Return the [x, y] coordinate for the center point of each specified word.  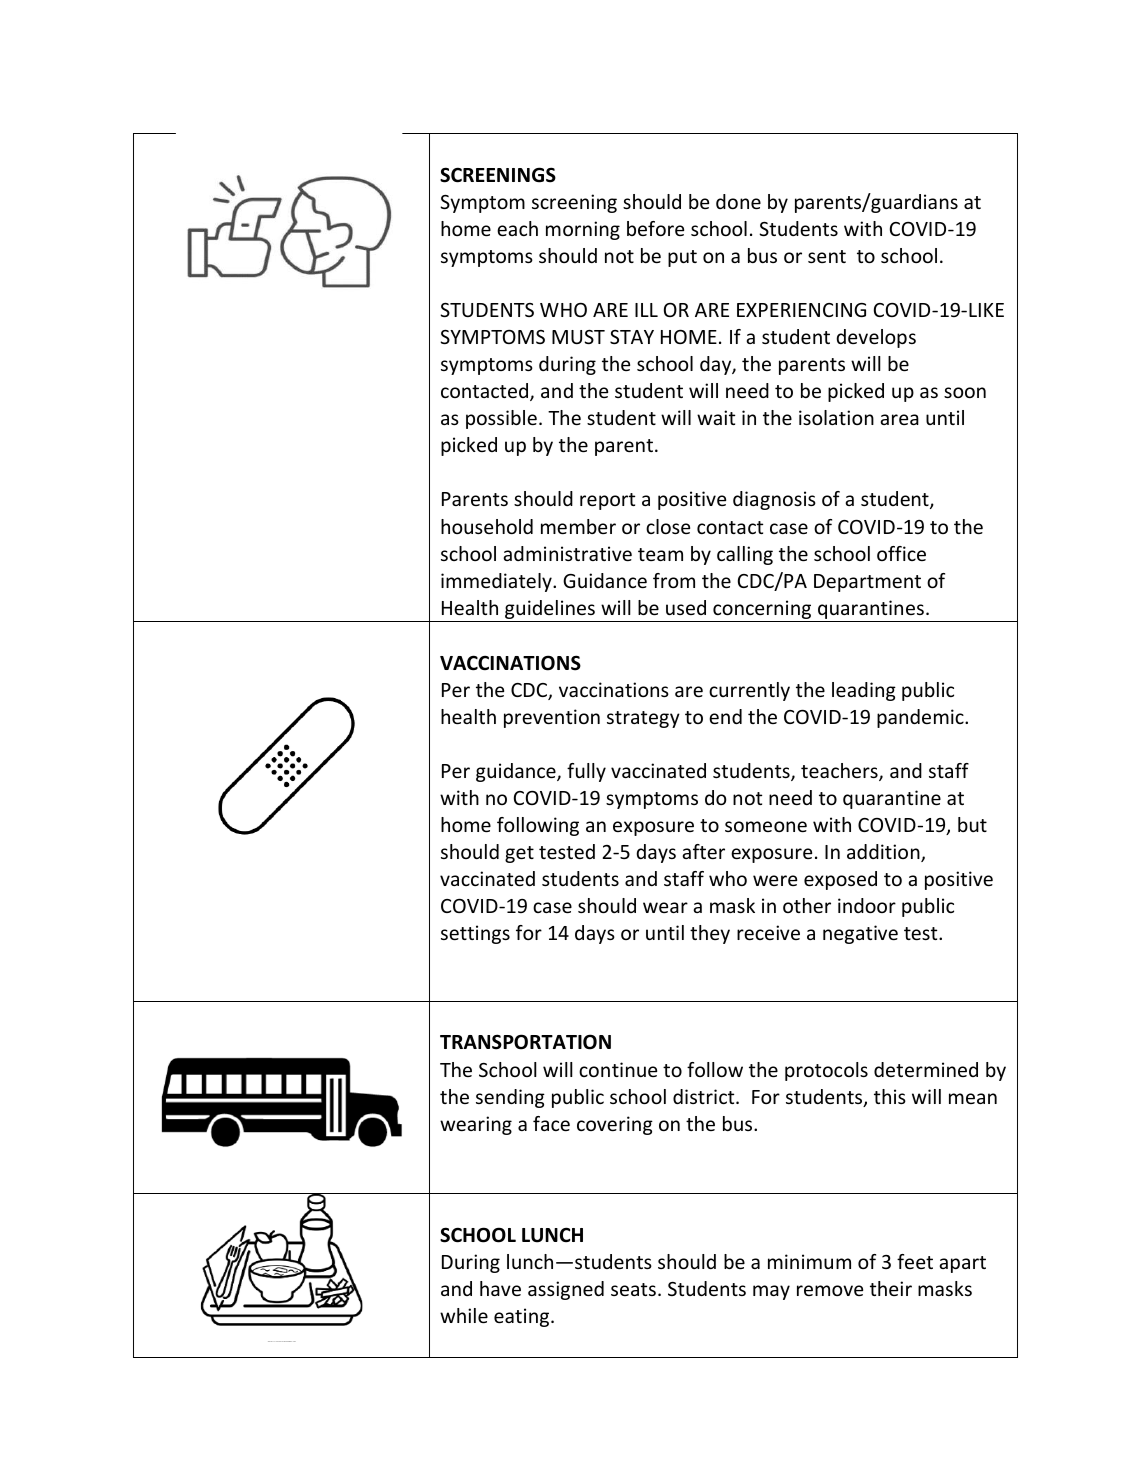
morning [583, 230]
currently [749, 691]
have [500, 1288]
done [738, 201]
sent [827, 256]
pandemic [921, 718]
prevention [552, 718]
